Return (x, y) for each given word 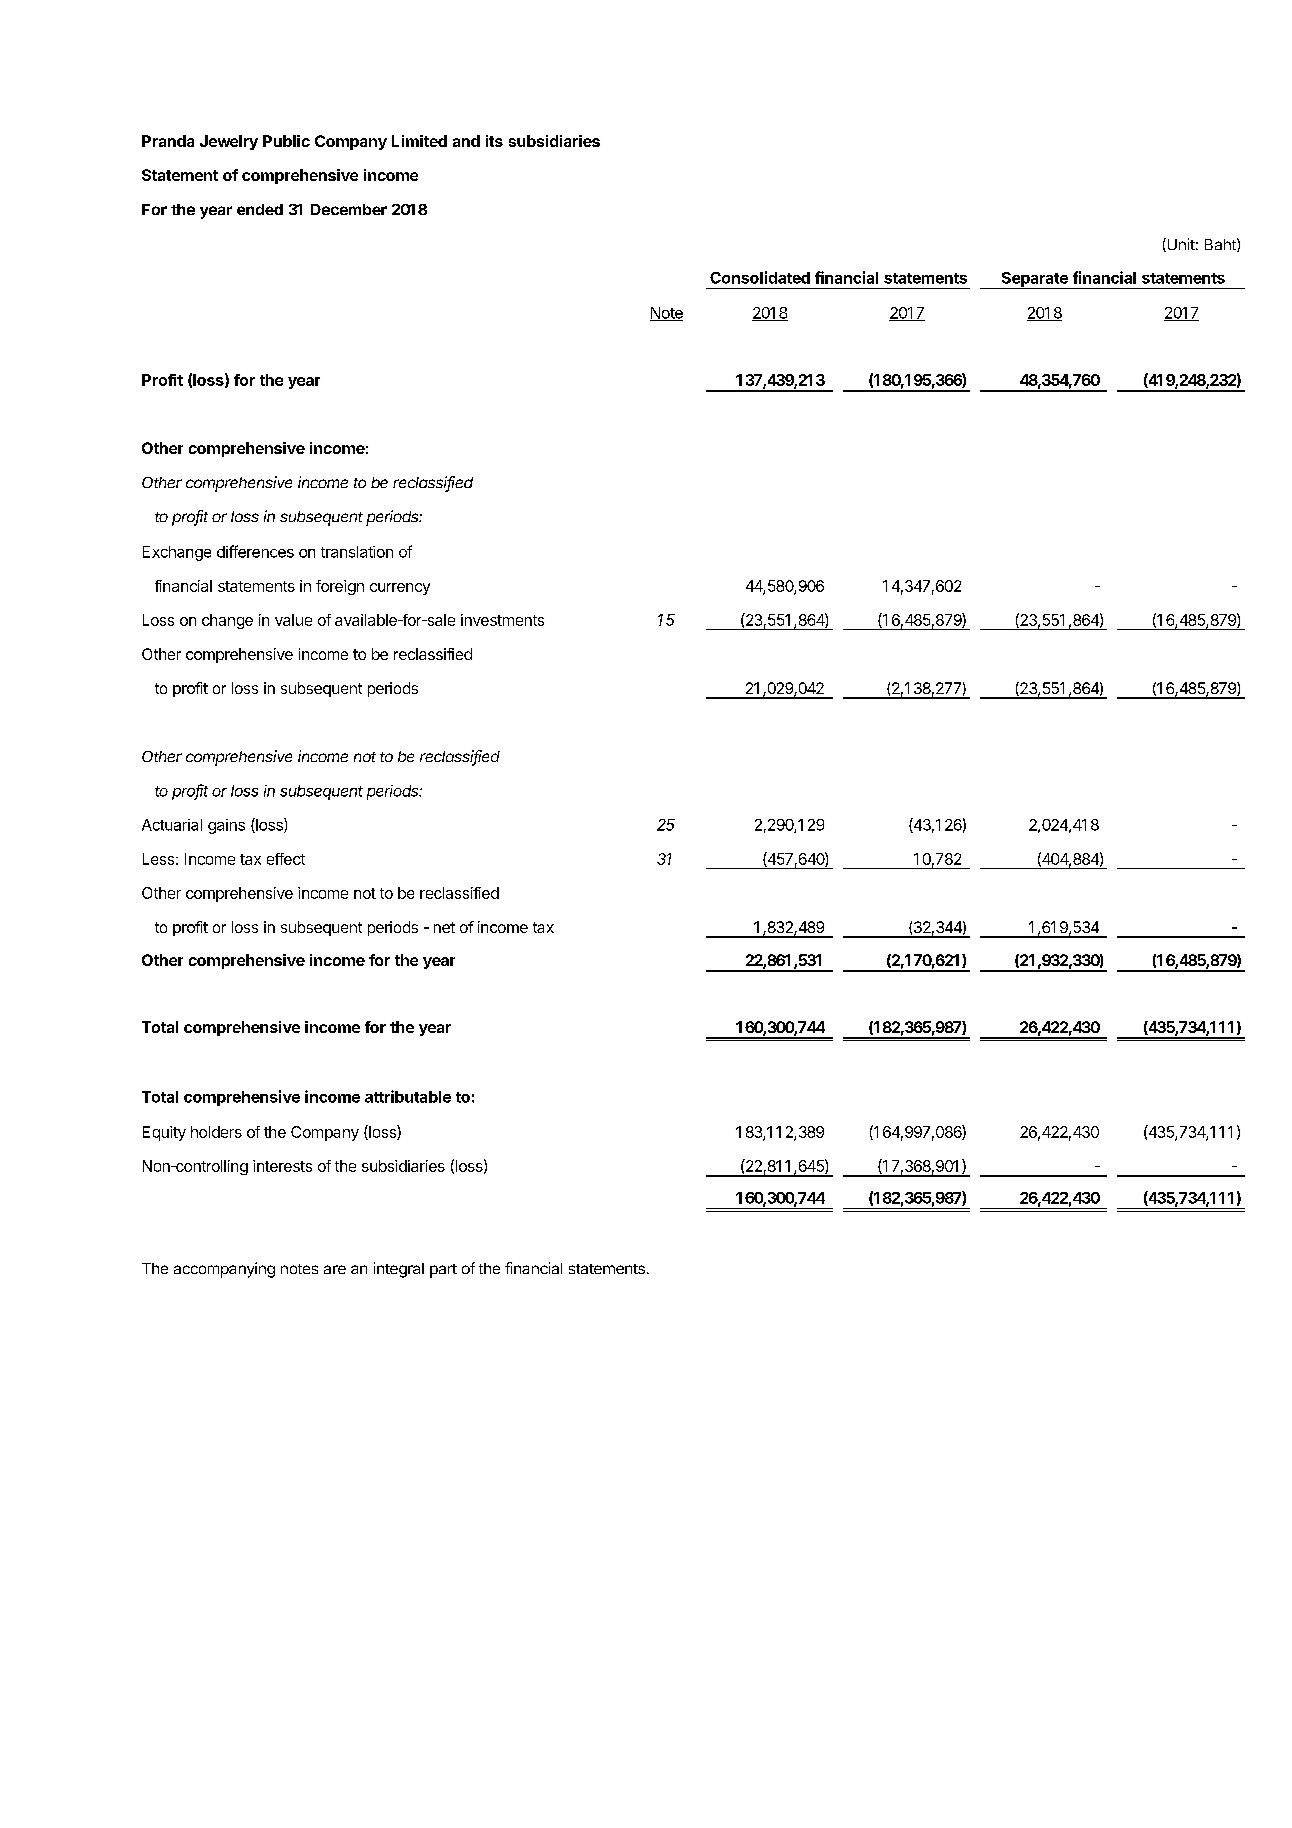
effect (286, 859)
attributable (408, 1096)
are (335, 1269)
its (494, 141)
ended (260, 209)
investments (502, 620)
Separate (1034, 280)
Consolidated (760, 277)
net (444, 927)
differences (255, 551)
